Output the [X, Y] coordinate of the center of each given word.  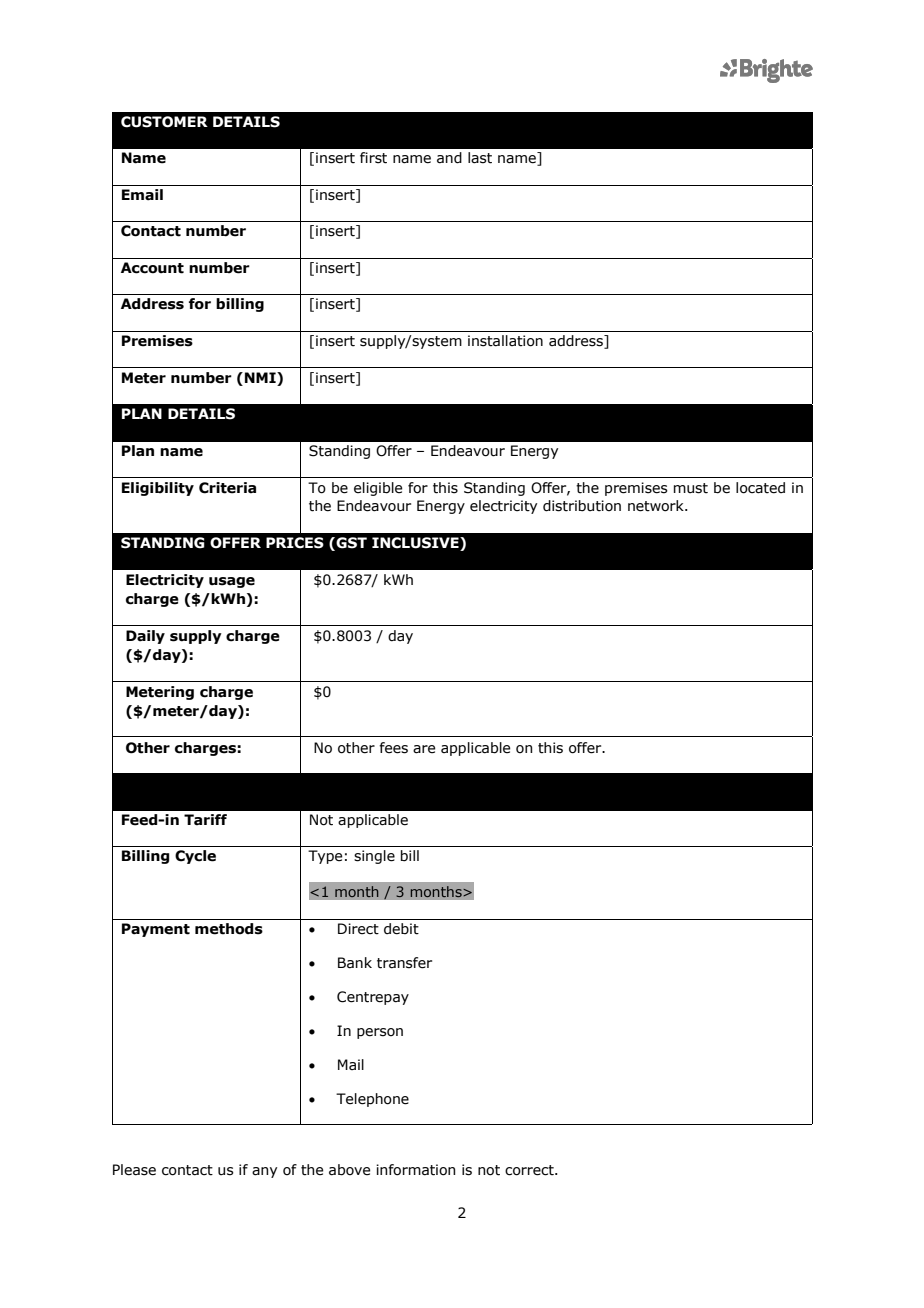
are [424, 749]
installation [505, 341]
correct [530, 1170]
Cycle [195, 857]
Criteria [227, 488]
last [480, 158]
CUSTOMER [164, 122]
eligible [378, 489]
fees [393, 748]
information [415, 1170]
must [691, 488]
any [264, 1172]
